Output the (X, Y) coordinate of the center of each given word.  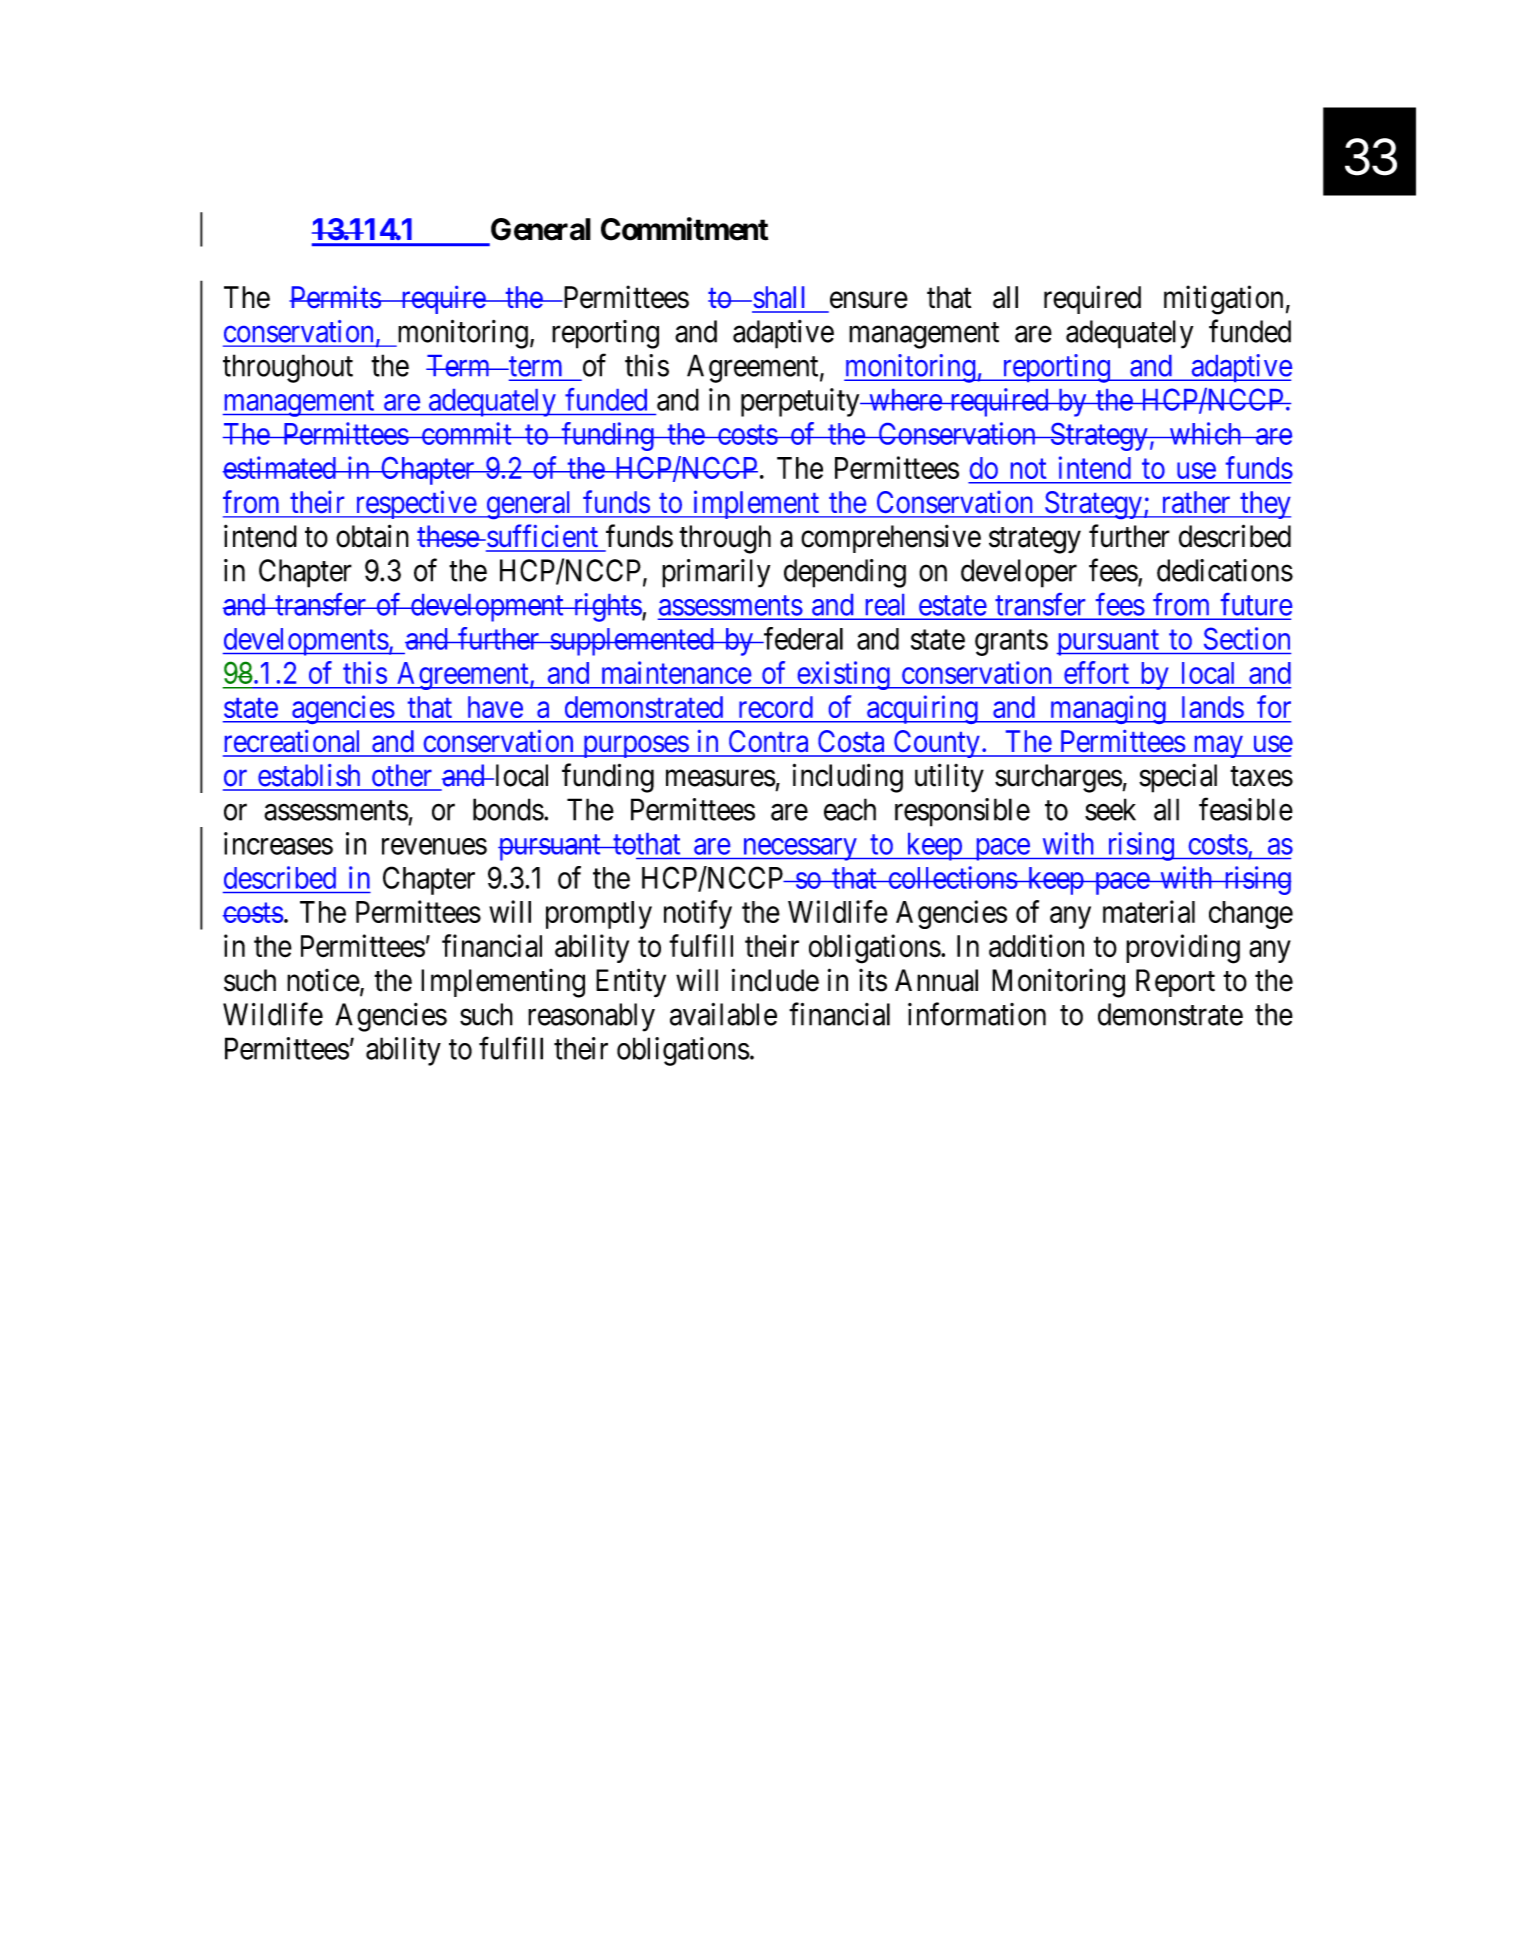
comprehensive (891, 538)
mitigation (1223, 300)
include (775, 980)
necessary (799, 849)
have (495, 707)
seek (1110, 809)
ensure (869, 300)
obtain (372, 536)
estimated (280, 467)
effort (1096, 672)
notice (323, 980)
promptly (599, 915)
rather (1196, 502)
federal (802, 638)
